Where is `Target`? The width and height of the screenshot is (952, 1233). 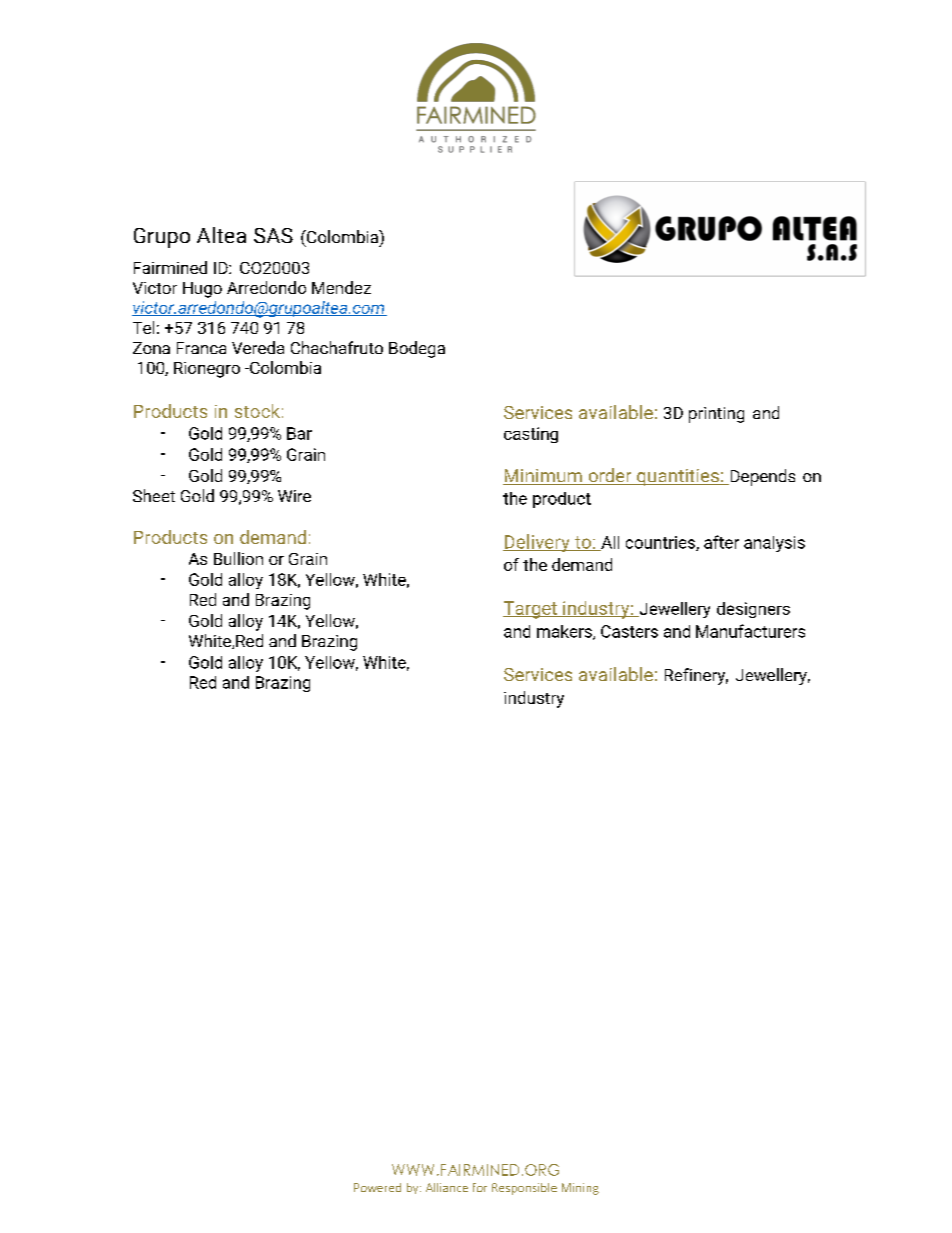 Target is located at coordinates (531, 610).
